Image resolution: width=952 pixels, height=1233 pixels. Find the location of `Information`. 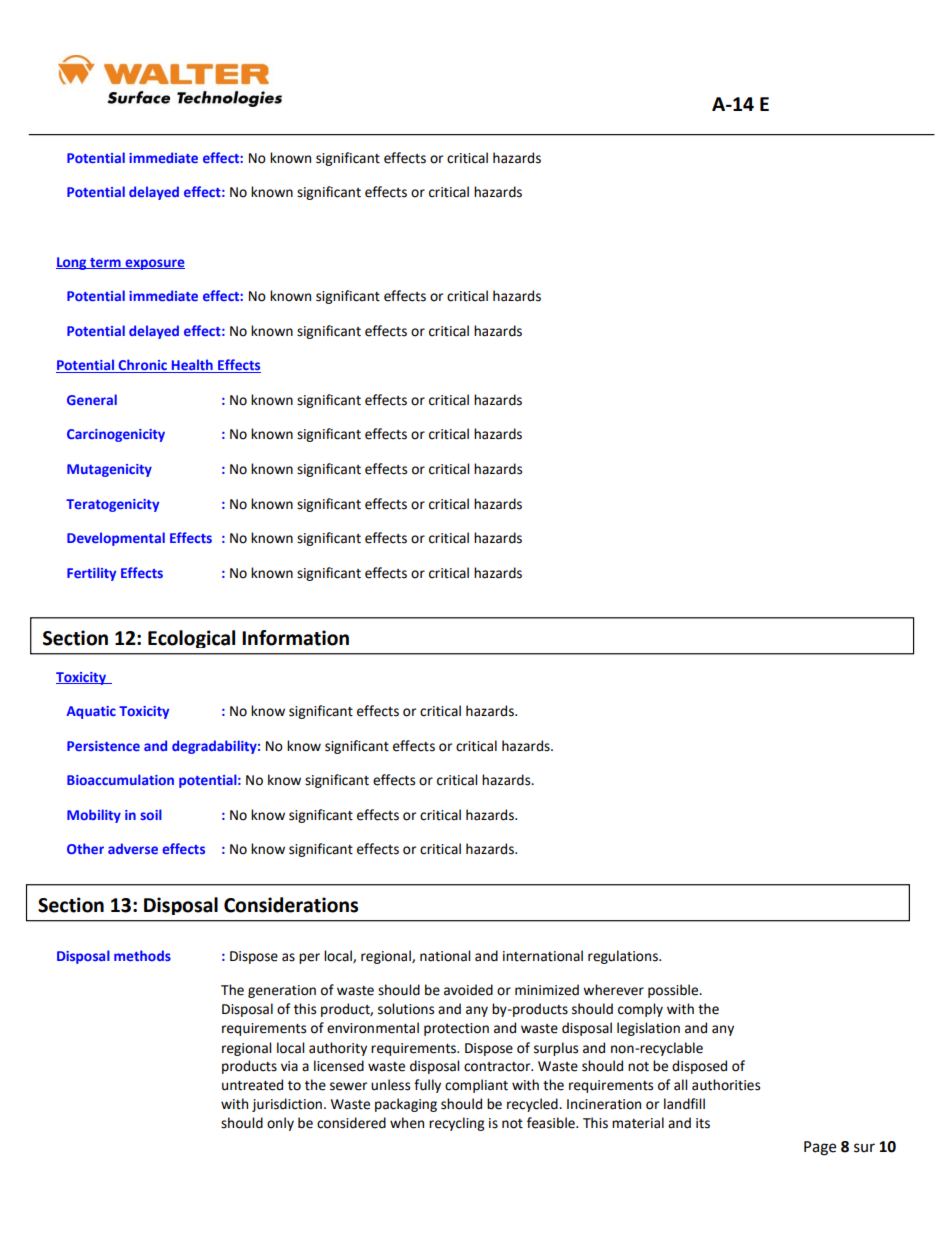

Information is located at coordinates (295, 638).
